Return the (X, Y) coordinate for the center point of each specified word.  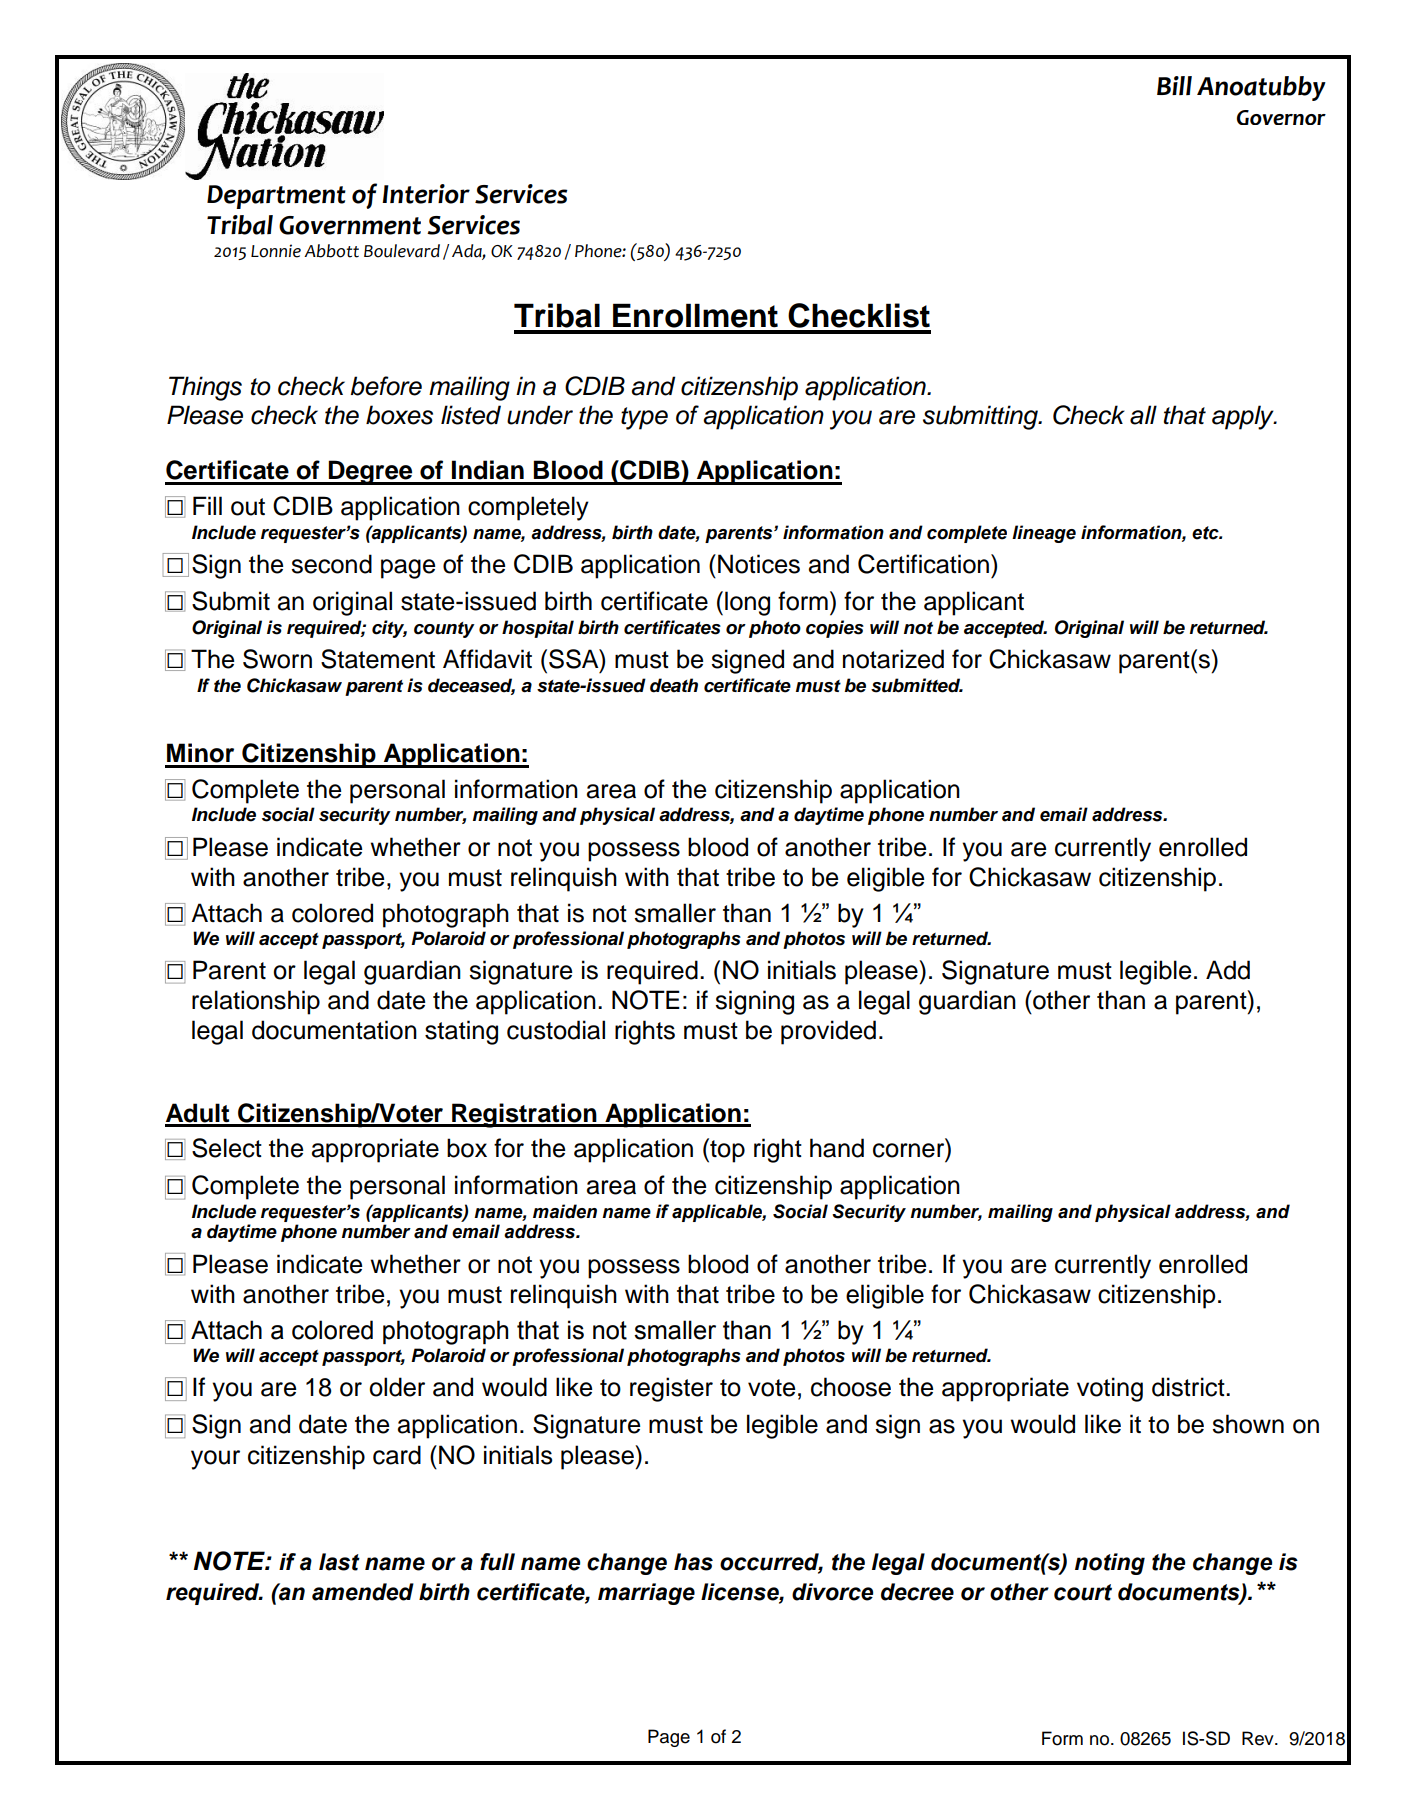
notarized (893, 659)
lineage (1044, 534)
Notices (759, 564)
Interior (426, 194)
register (671, 1389)
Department (276, 197)
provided (828, 1032)
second (331, 564)
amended (363, 1592)
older (397, 1387)
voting (1110, 1389)
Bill (1174, 85)
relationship (256, 1002)
